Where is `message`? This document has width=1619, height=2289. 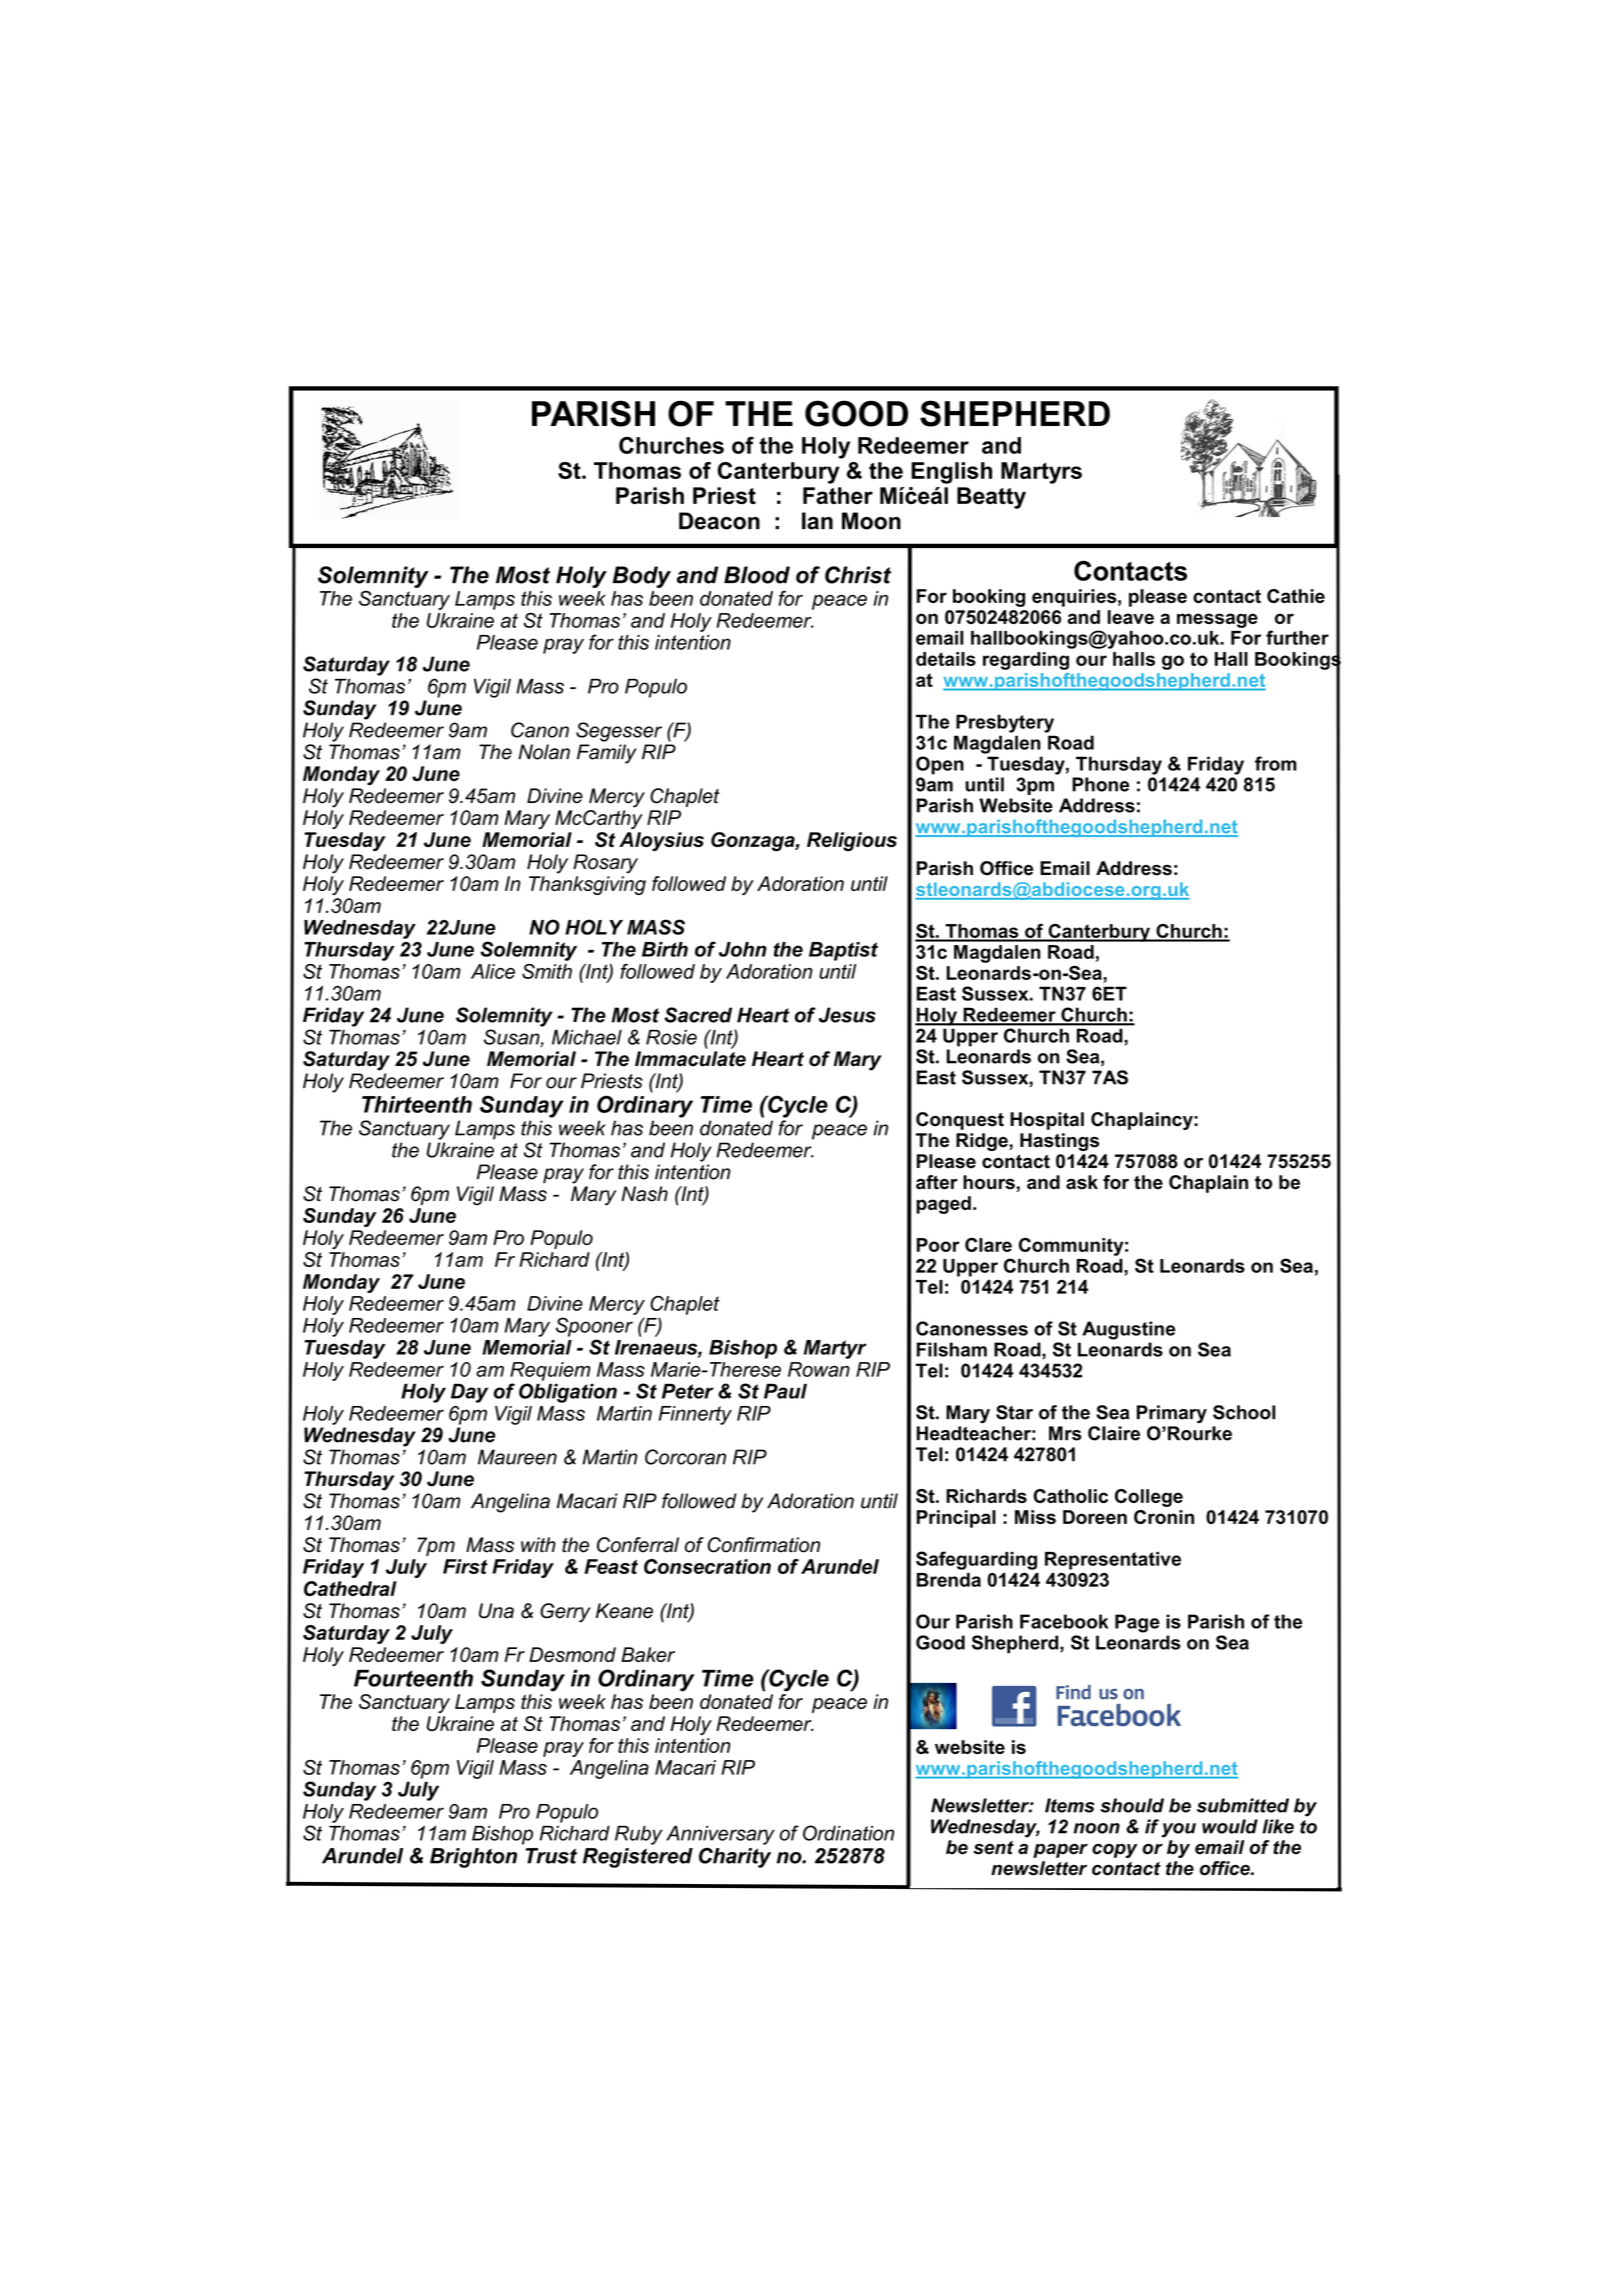
message is located at coordinates (1217, 620).
